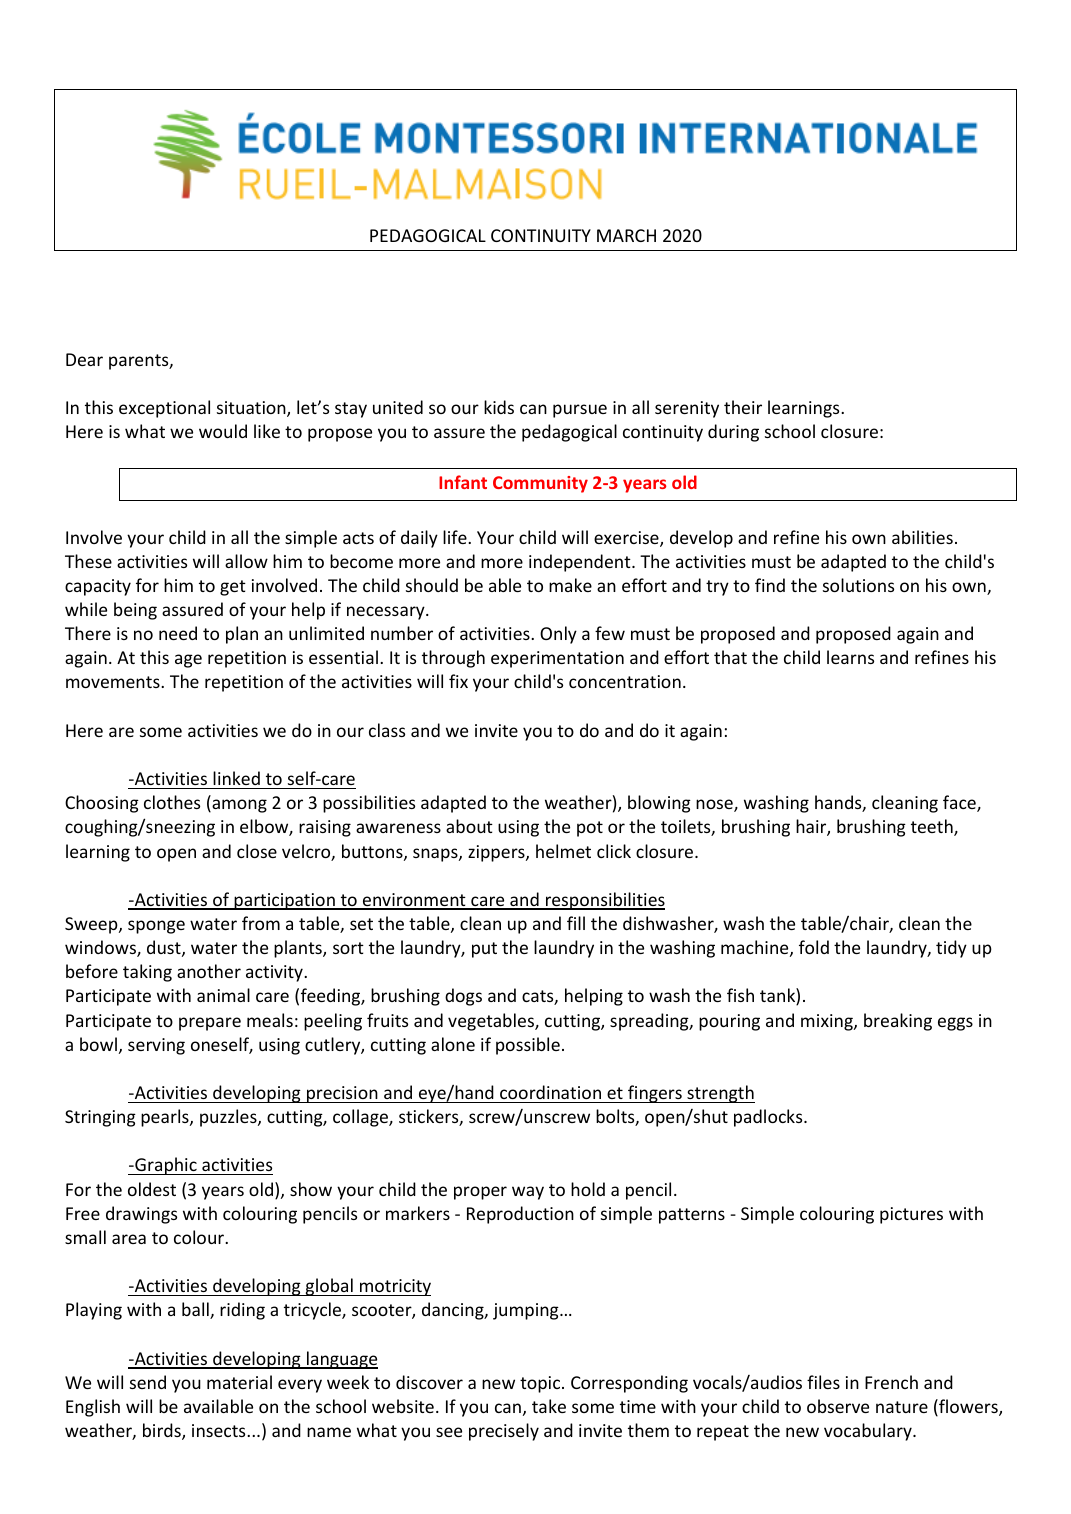  I want to click on topic, so click(541, 1384).
